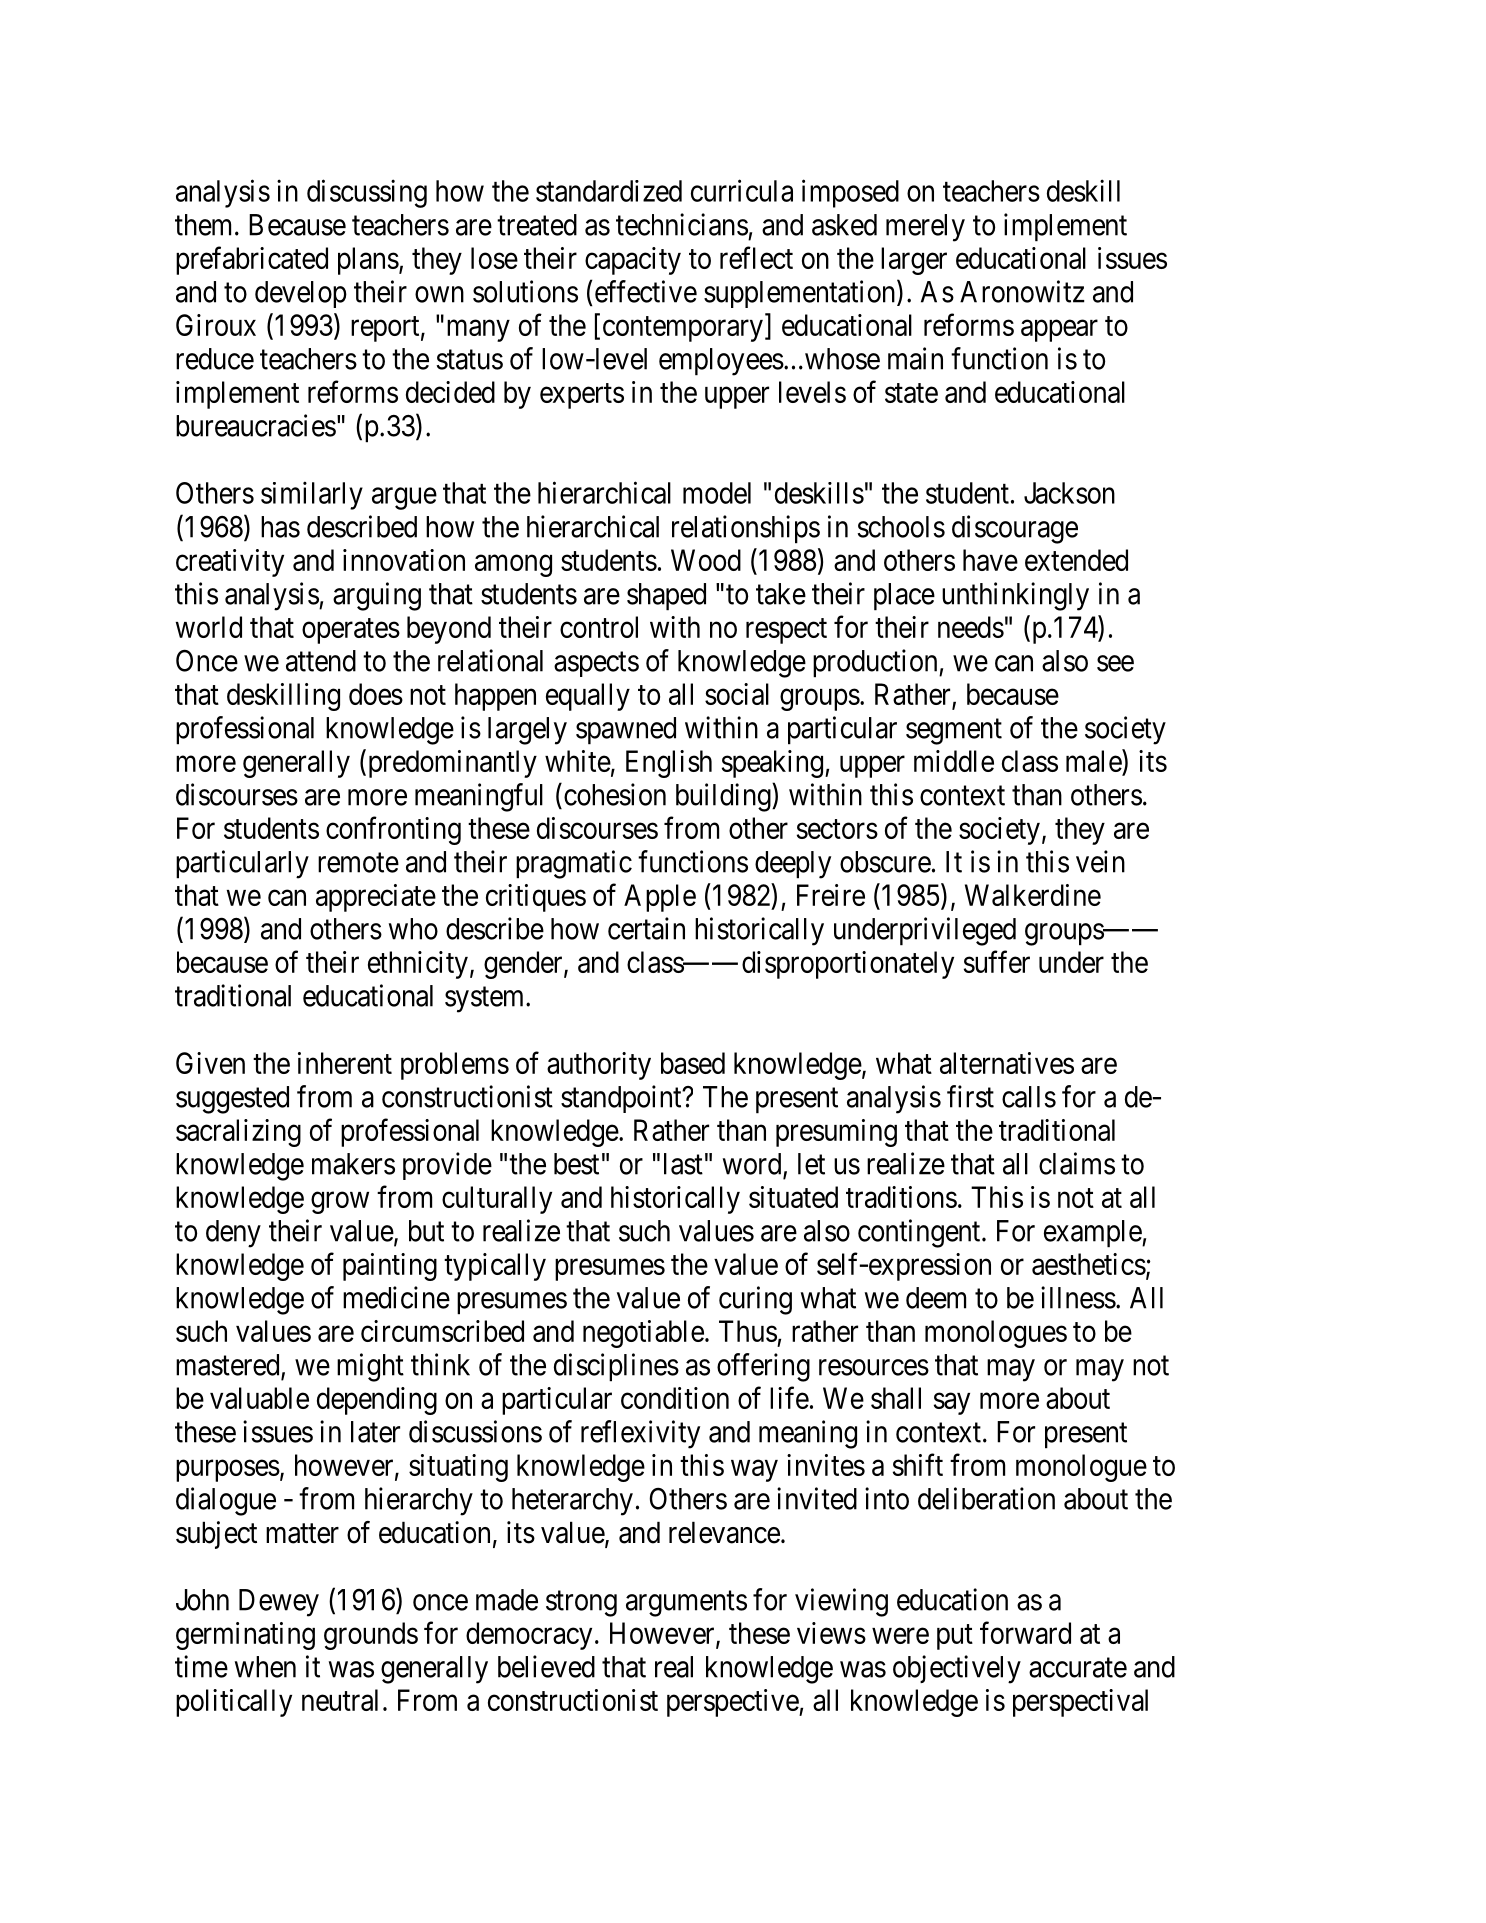 The height and width of the screenshot is (1923, 1486). What do you see at coordinates (265, 1667) in the screenshot?
I see `when` at bounding box center [265, 1667].
